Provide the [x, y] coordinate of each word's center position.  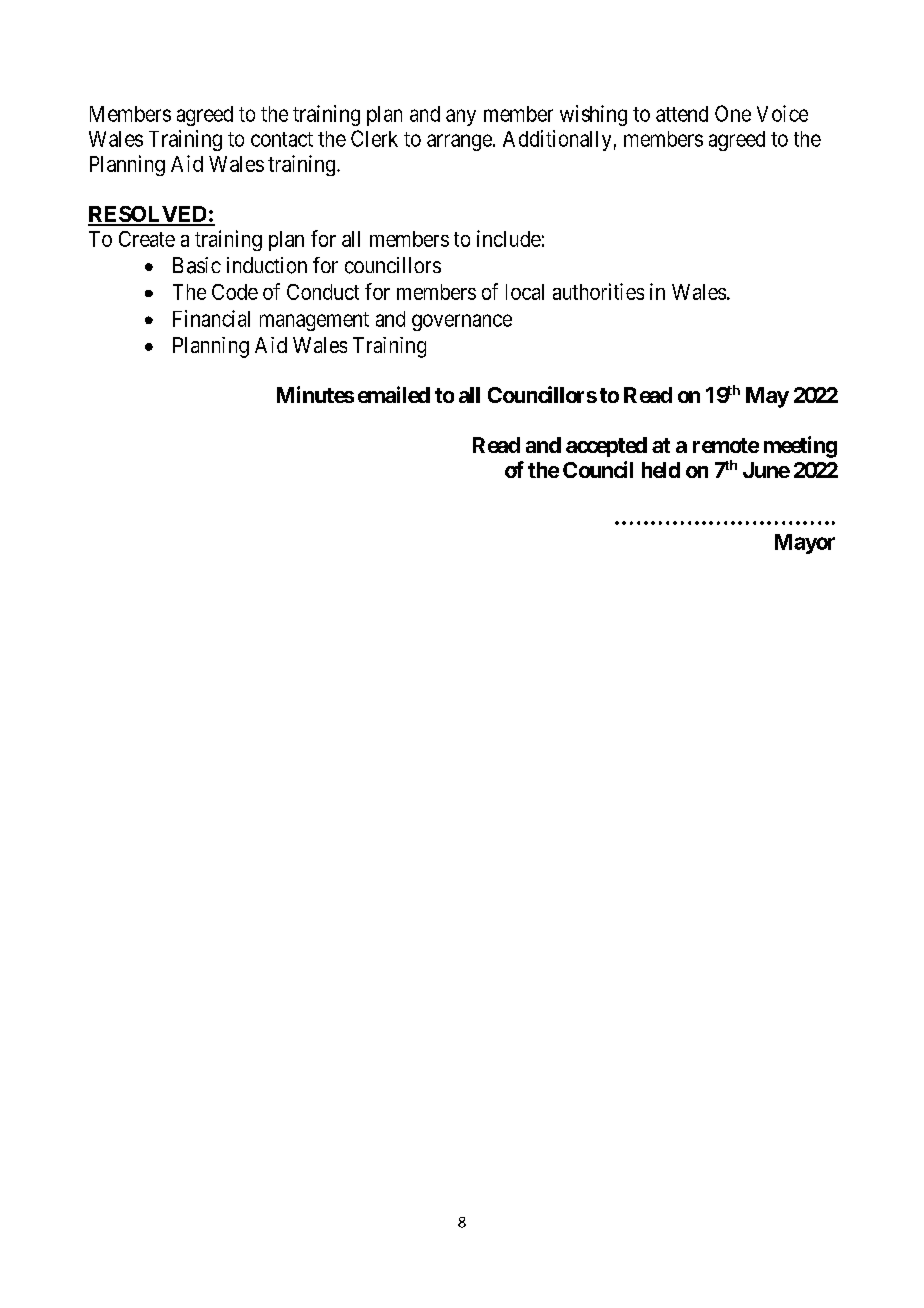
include [509, 238]
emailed [394, 394]
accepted [606, 447]
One [733, 113]
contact [282, 139]
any [461, 117]
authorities [598, 291]
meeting [800, 447]
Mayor [805, 544]
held [661, 470]
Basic [197, 265]
